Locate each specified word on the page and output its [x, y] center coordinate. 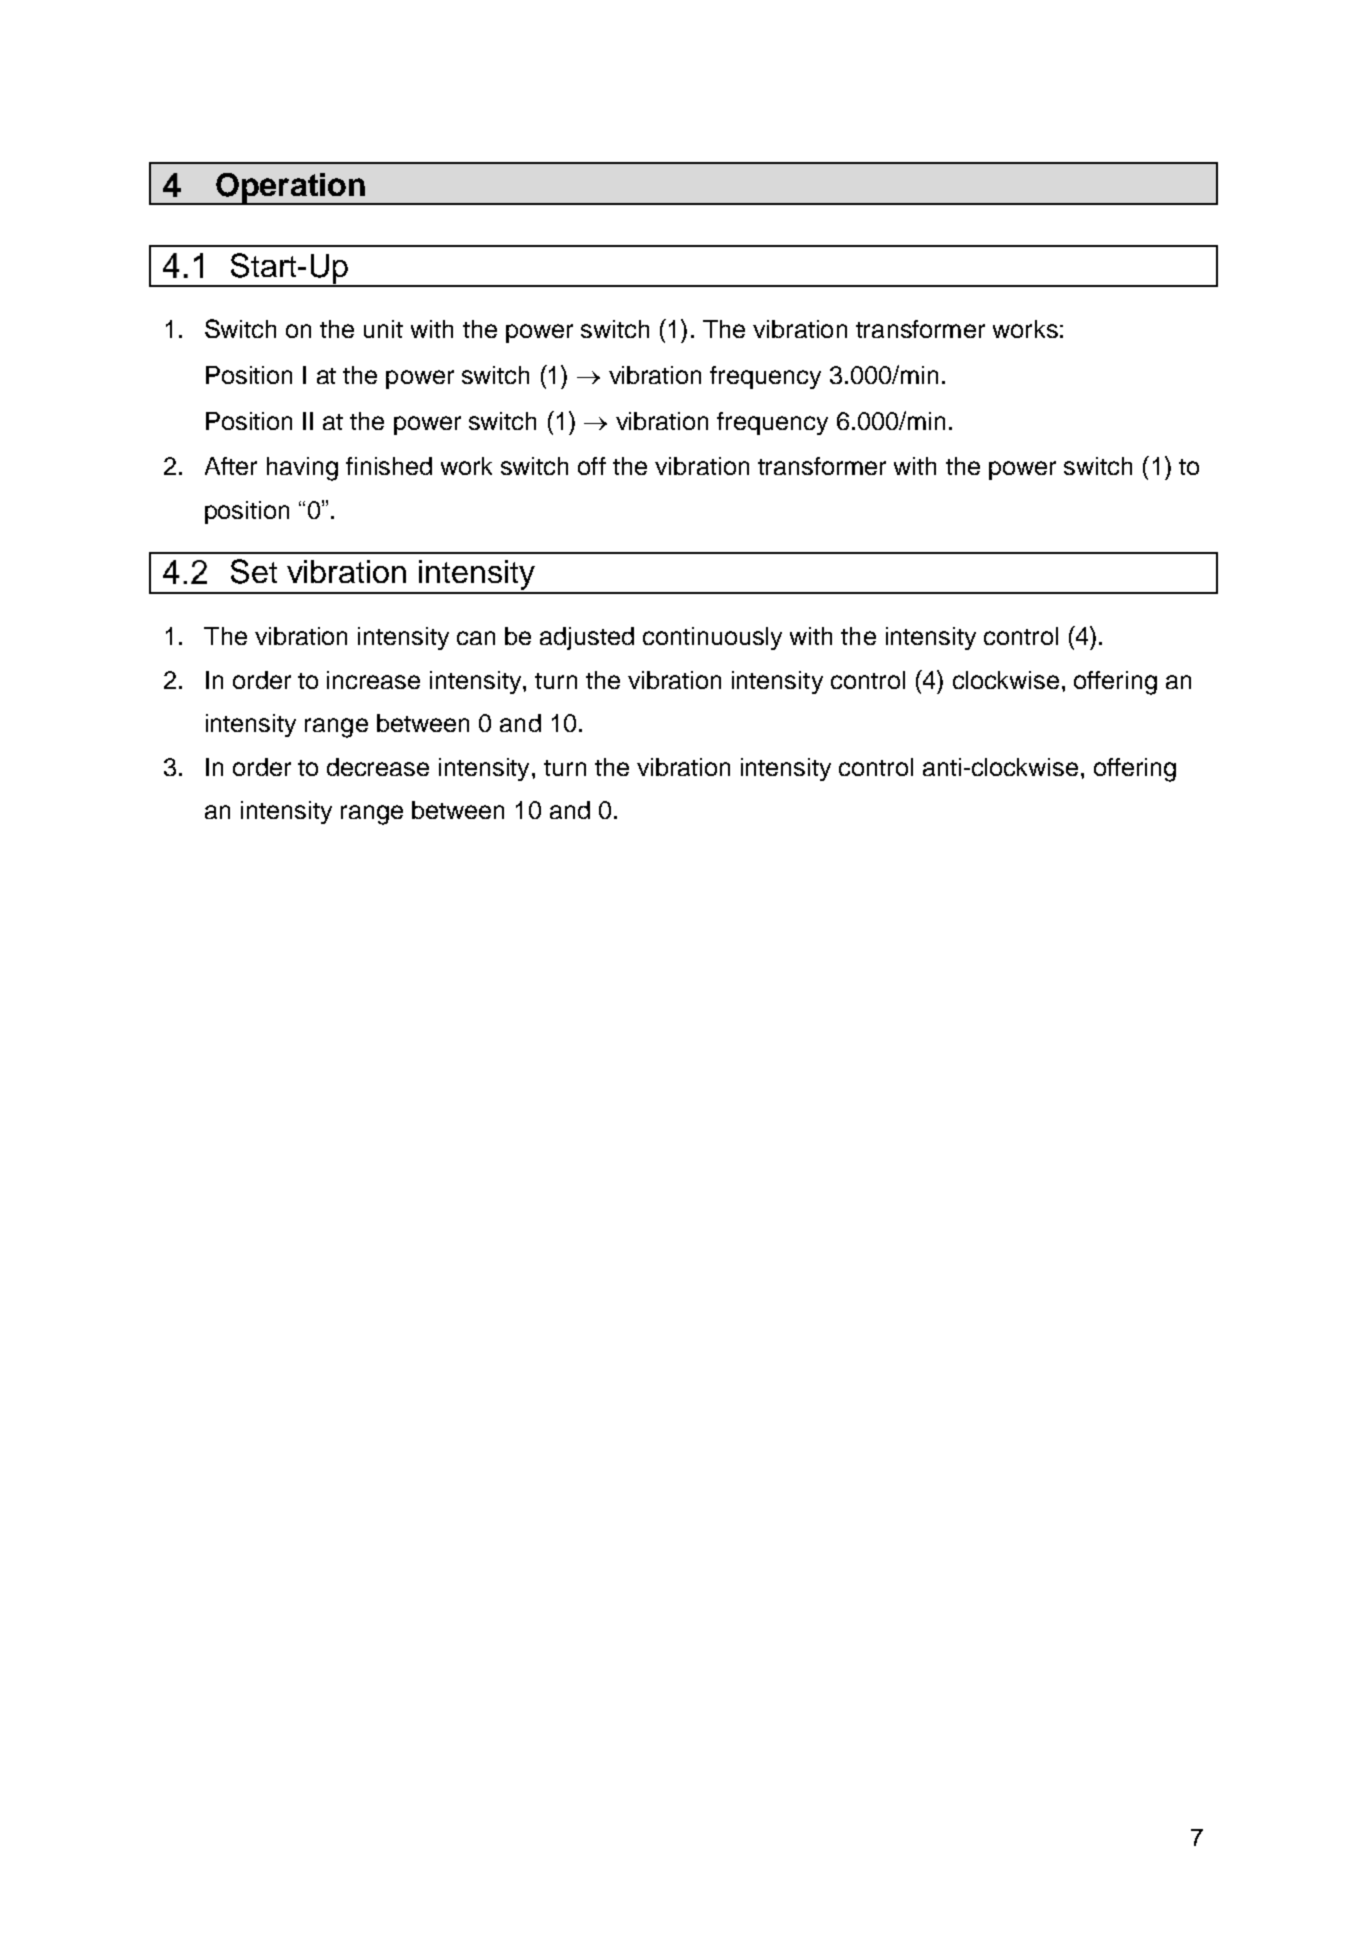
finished [389, 466]
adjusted [587, 638]
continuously [712, 638]
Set [254, 571]
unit [383, 329]
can [476, 638]
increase [373, 680]
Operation [290, 189]
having [302, 469]
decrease [378, 767]
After [231, 466]
